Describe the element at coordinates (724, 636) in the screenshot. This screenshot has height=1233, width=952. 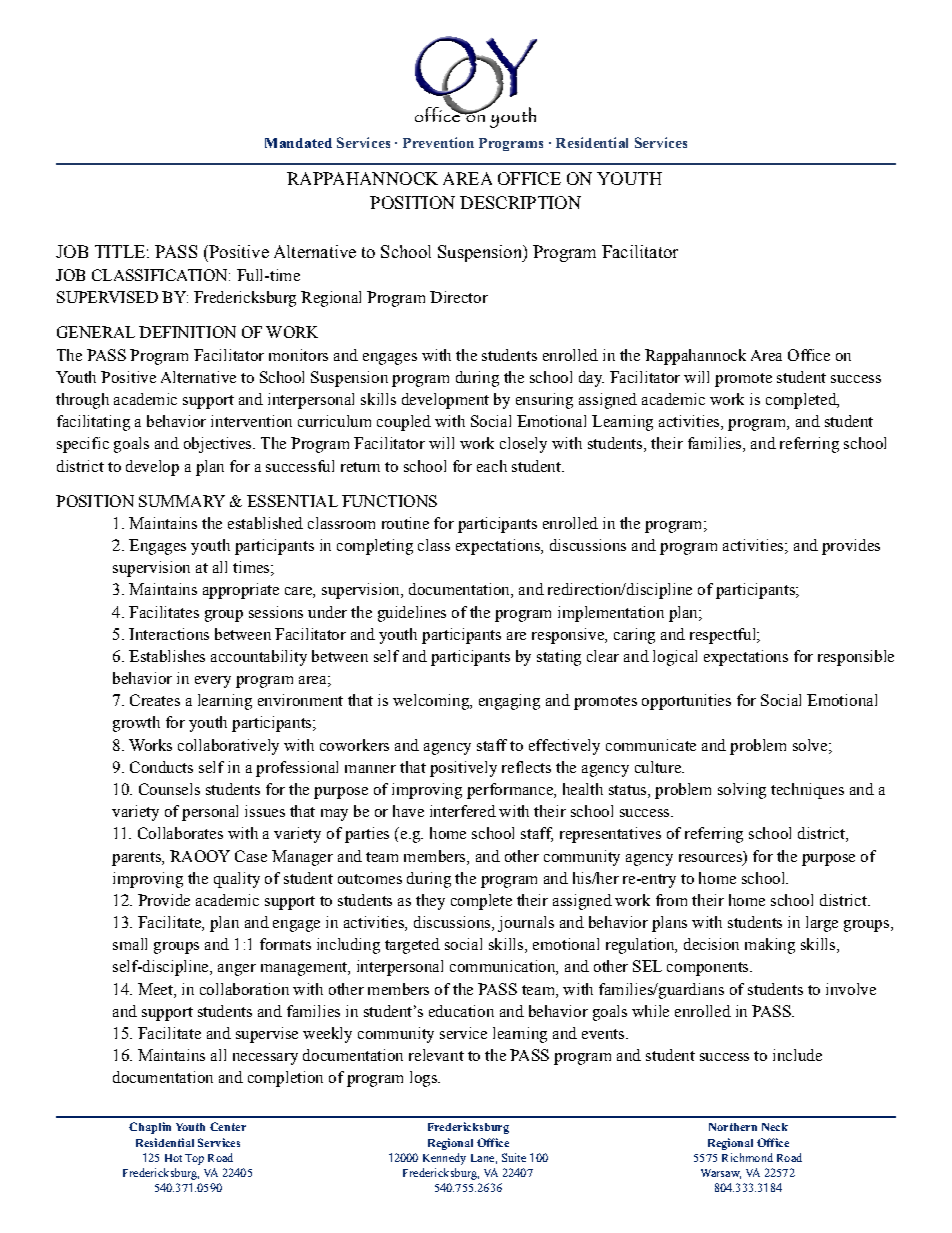
I see `respectful` at that location.
